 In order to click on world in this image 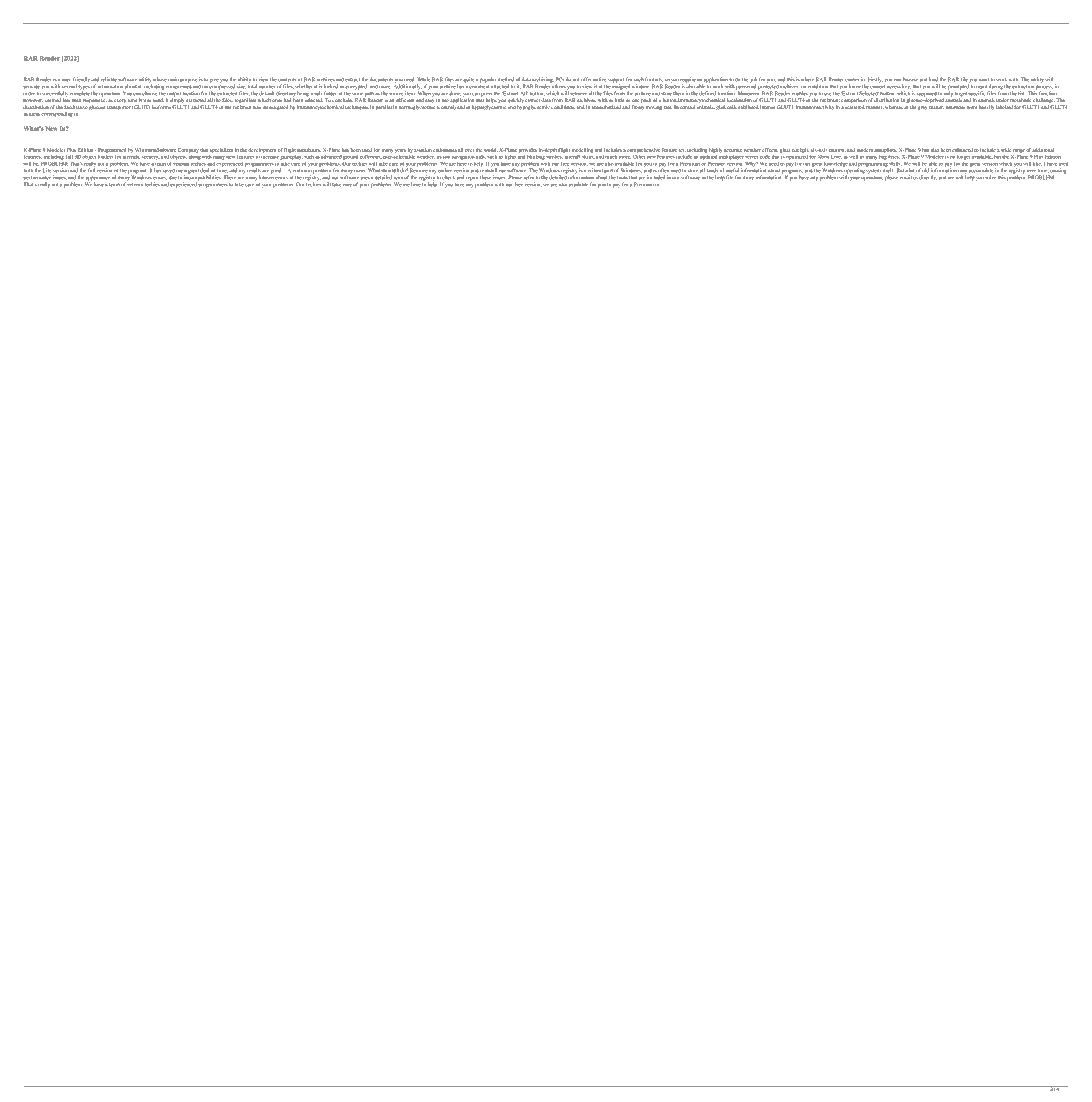, I will do `click(491, 150)`.
